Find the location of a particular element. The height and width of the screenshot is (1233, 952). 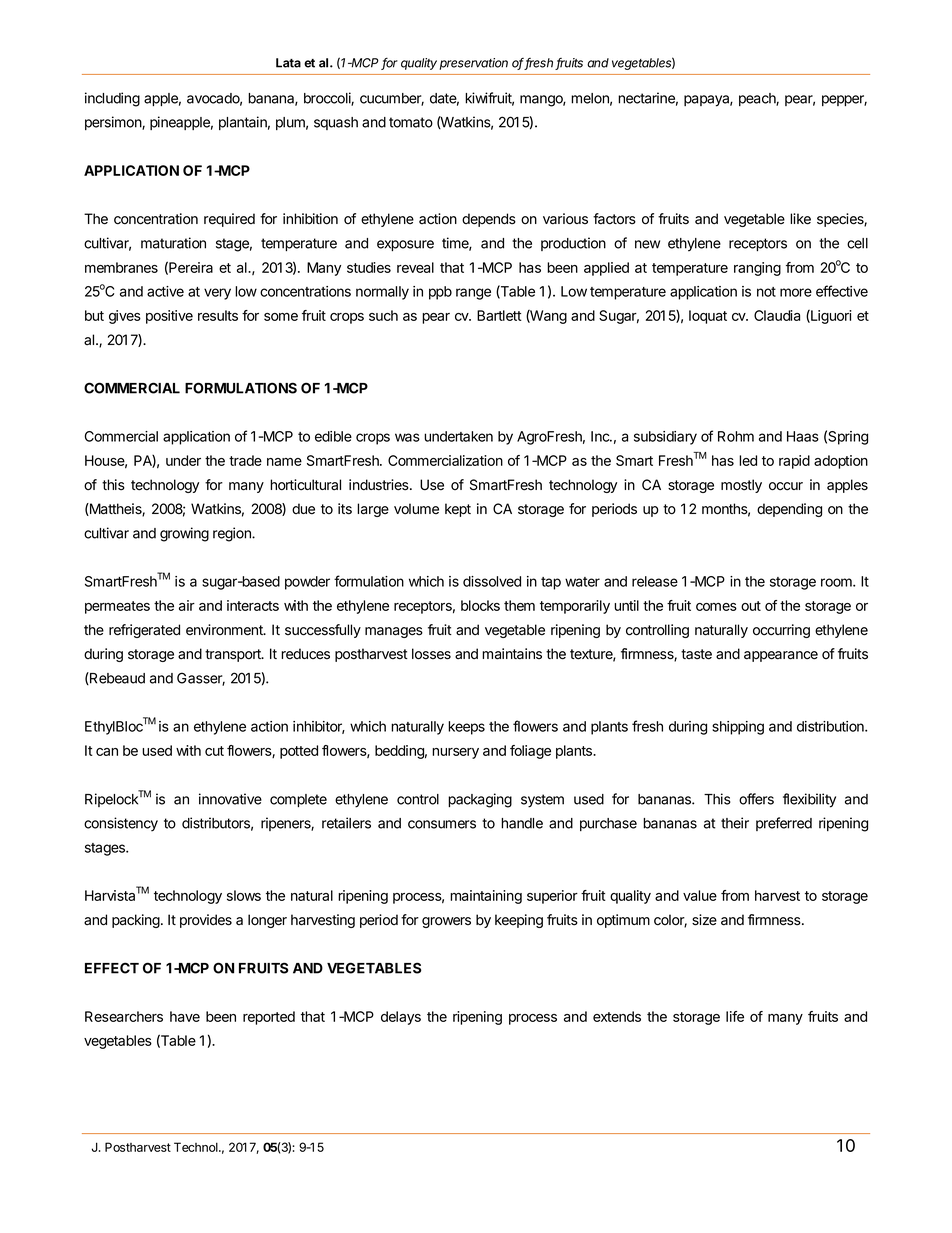

Haas is located at coordinates (803, 436).
